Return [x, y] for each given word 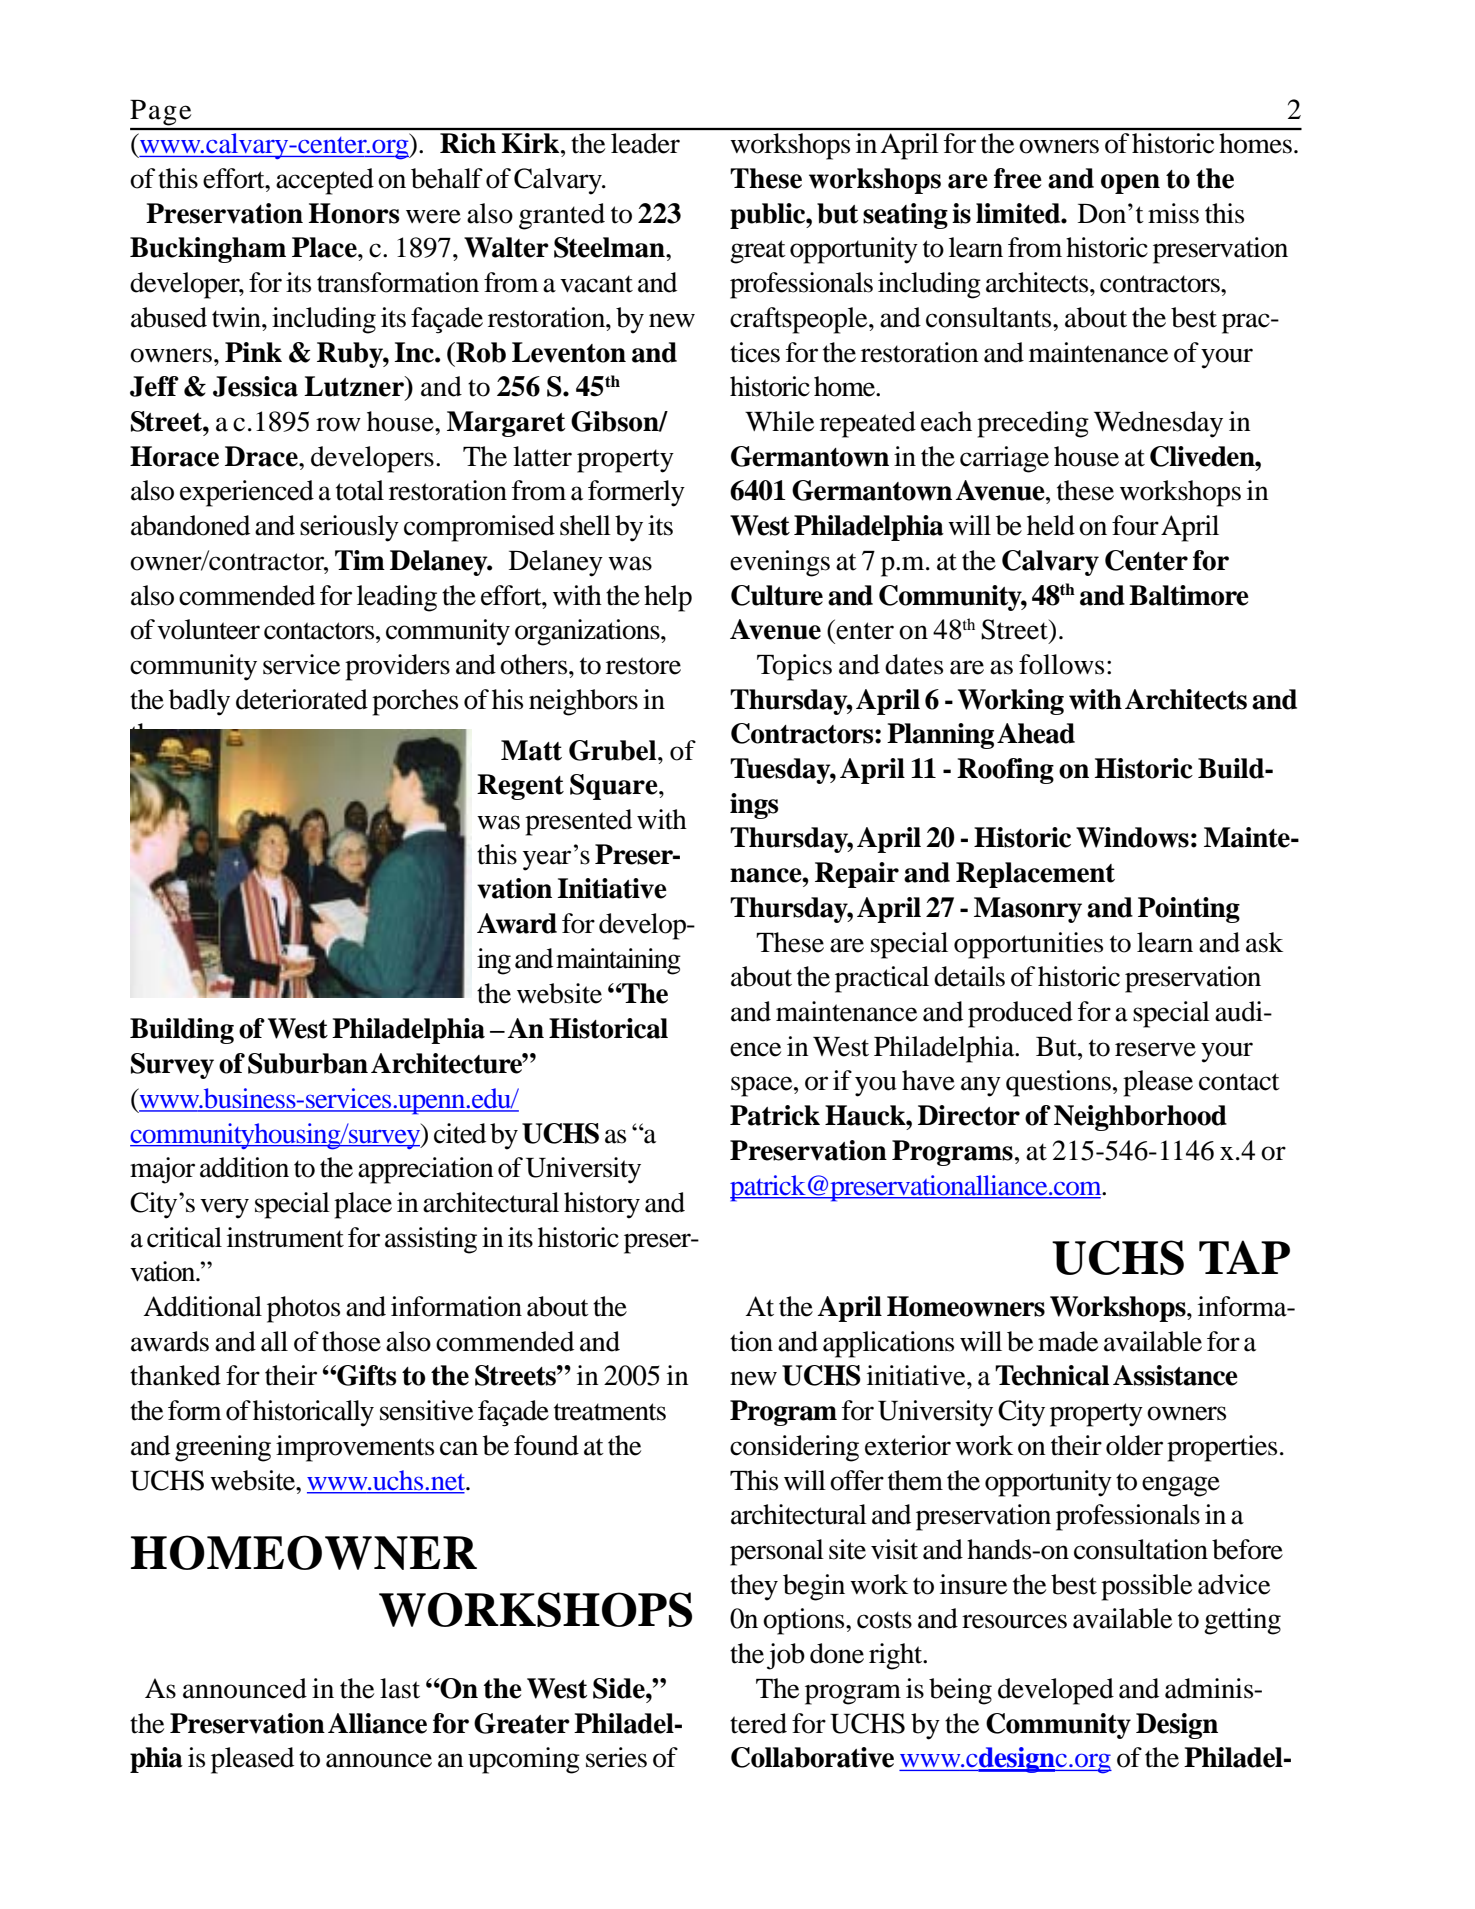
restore [643, 666]
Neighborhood [1140, 1118]
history [602, 1205]
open [1130, 184]
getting [1242, 1621]
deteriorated [302, 699]
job [786, 1656]
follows [1061, 664]
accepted [325, 181]
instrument [285, 1237]
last [400, 1688]
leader [645, 143]
